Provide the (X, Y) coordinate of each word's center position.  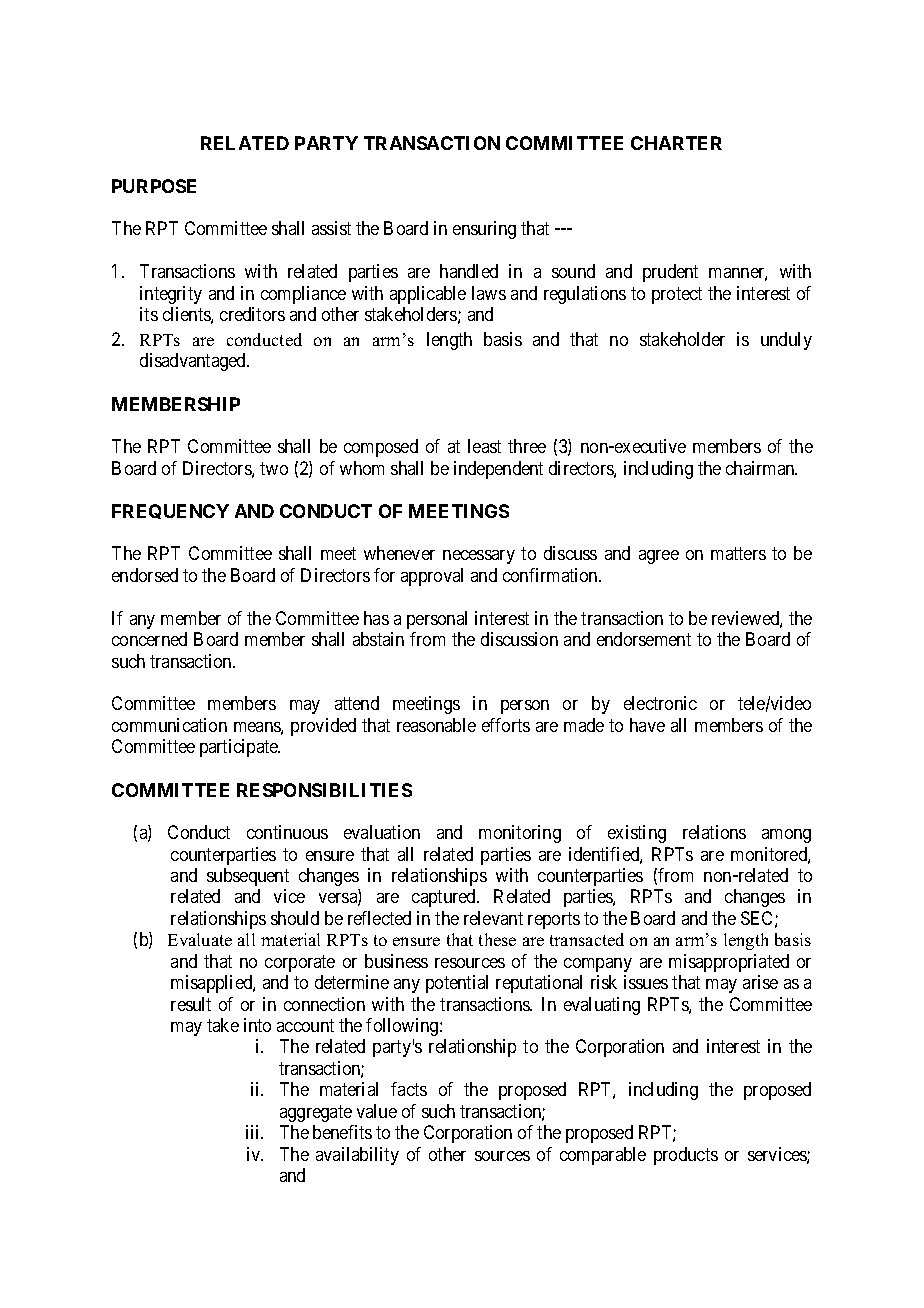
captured (445, 898)
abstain (378, 639)
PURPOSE (154, 186)
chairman (761, 468)
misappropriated (729, 963)
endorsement (644, 639)
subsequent (248, 877)
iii (254, 1132)
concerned (149, 639)
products (686, 1156)
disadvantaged (194, 362)
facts (409, 1089)
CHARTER (676, 143)
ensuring (484, 230)
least (484, 446)
